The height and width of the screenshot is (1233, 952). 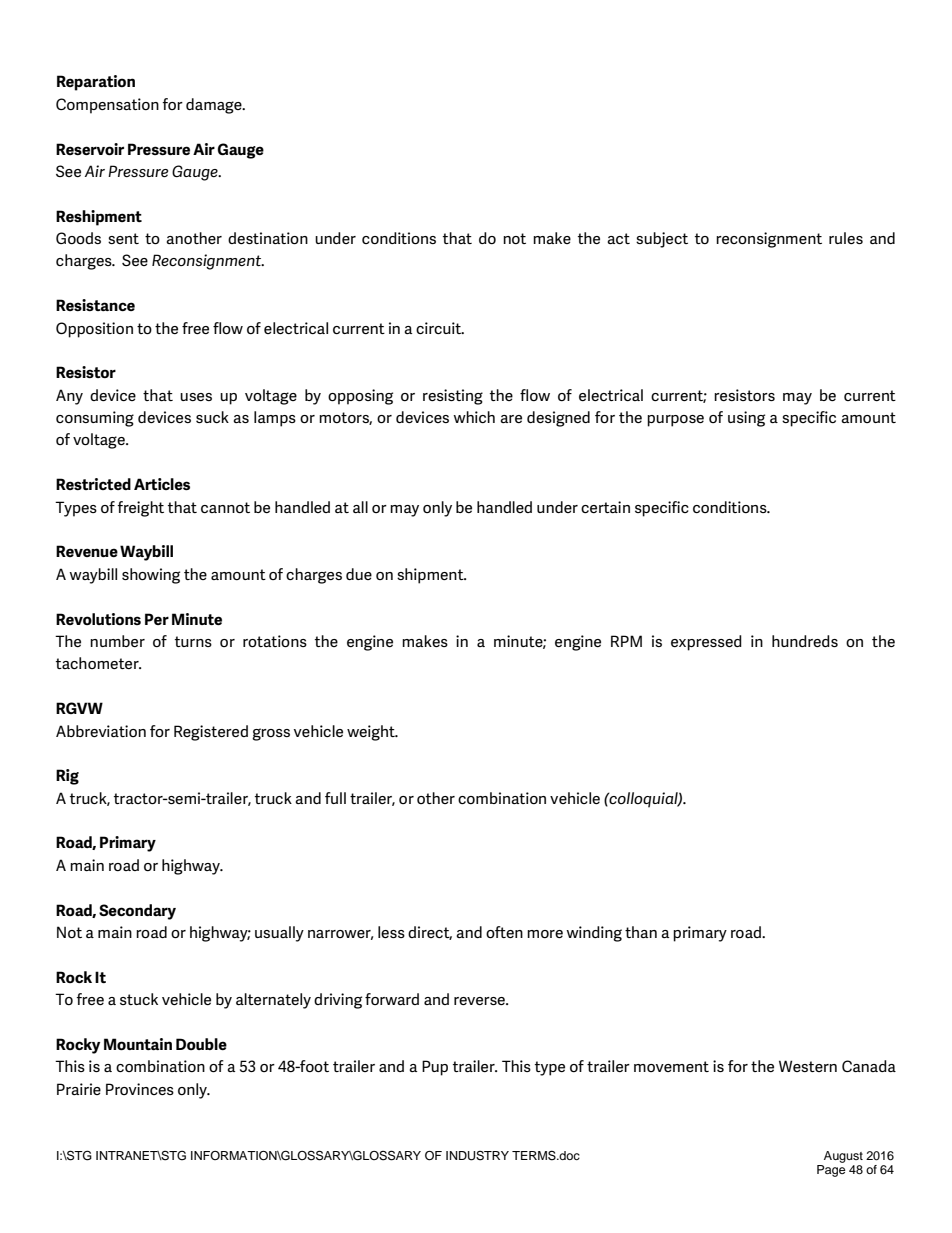 I want to click on which, so click(x=474, y=417).
